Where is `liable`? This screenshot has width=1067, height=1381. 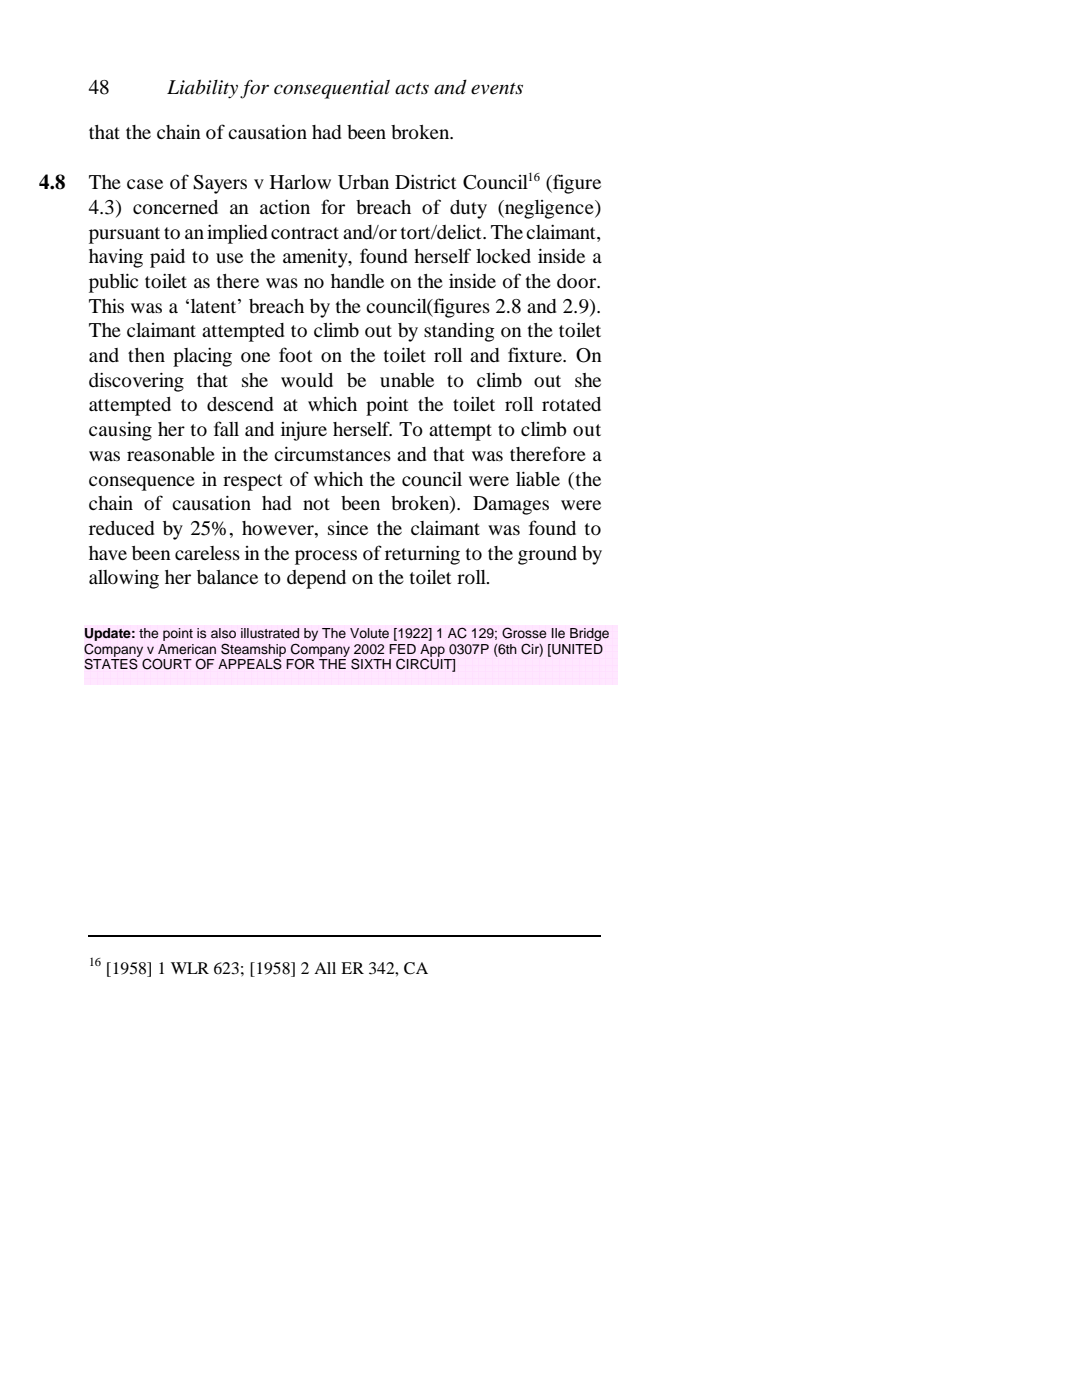 liable is located at coordinates (538, 478).
